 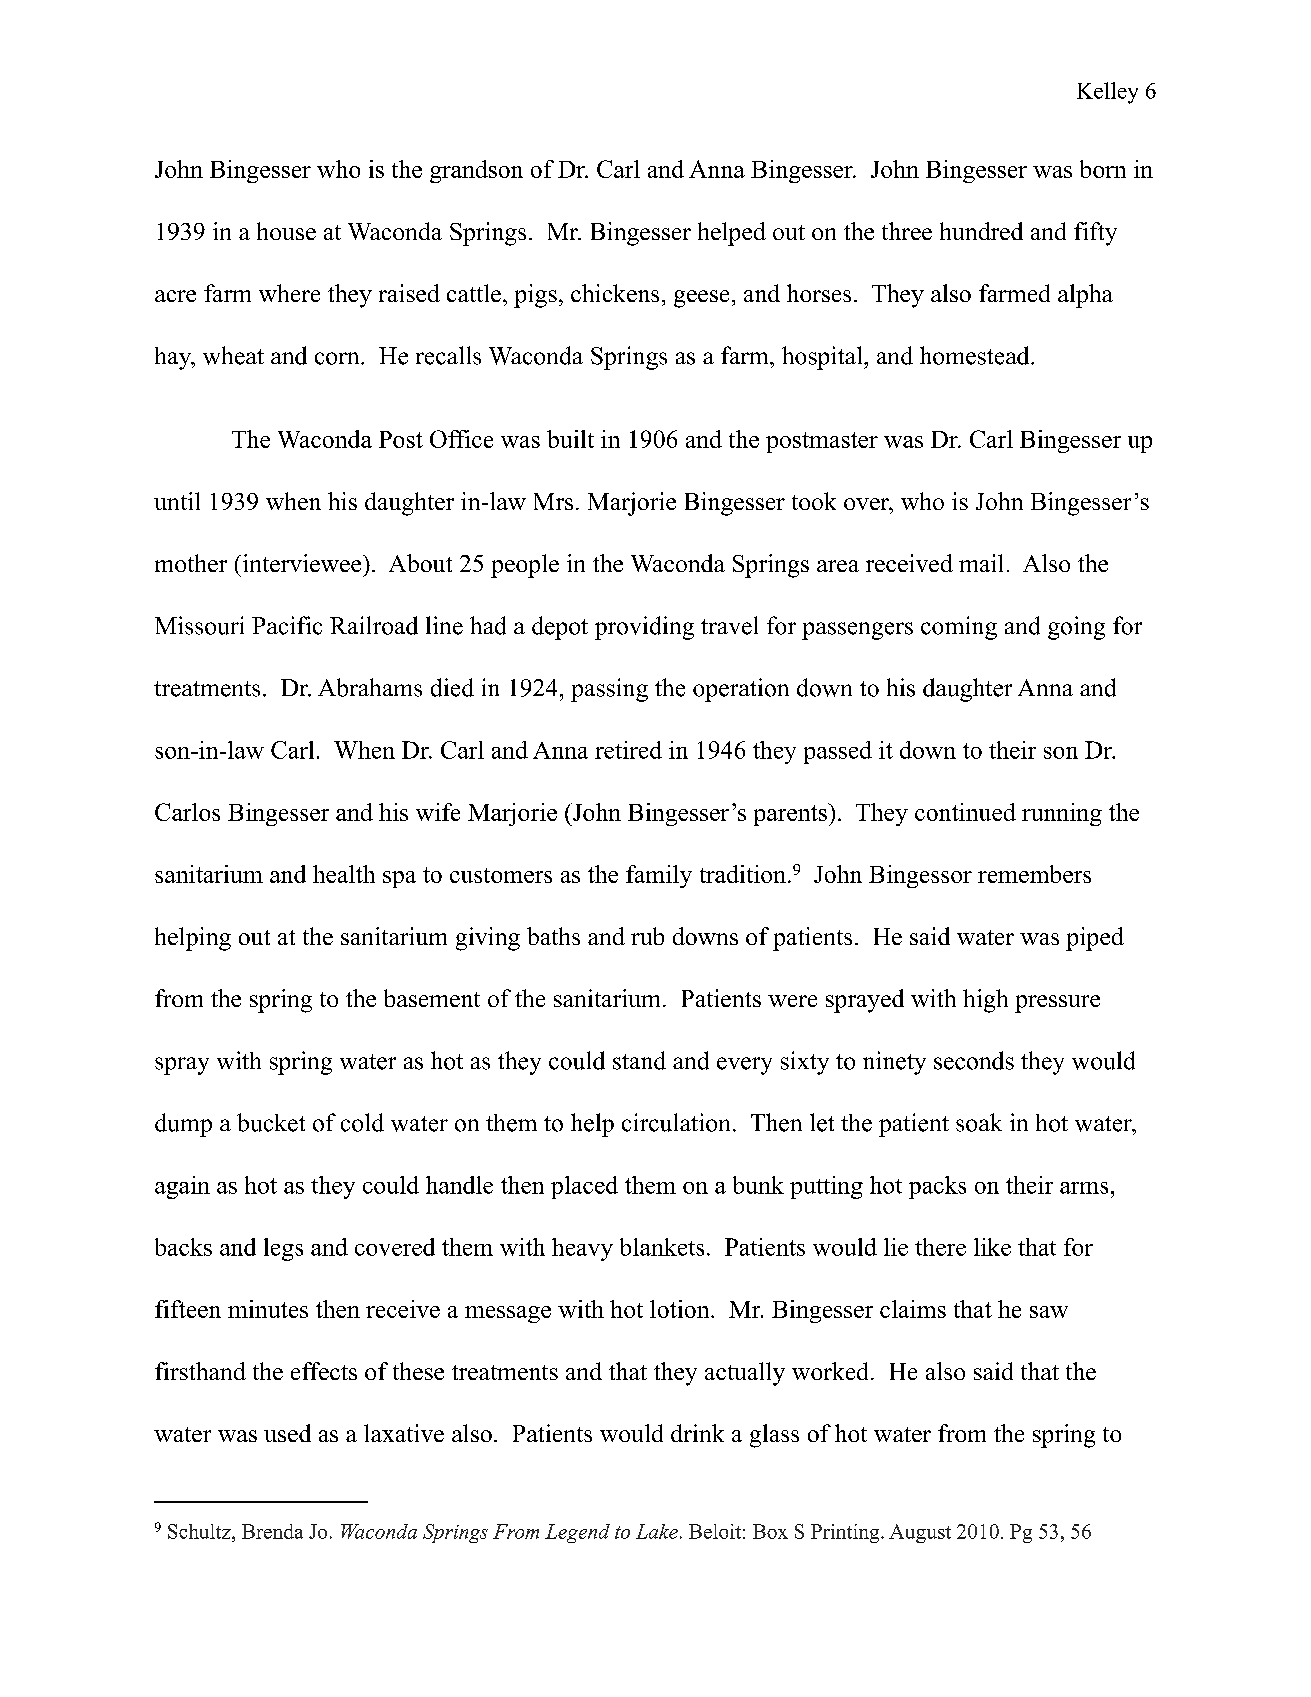 I want to click on circulation, so click(x=676, y=1122).
